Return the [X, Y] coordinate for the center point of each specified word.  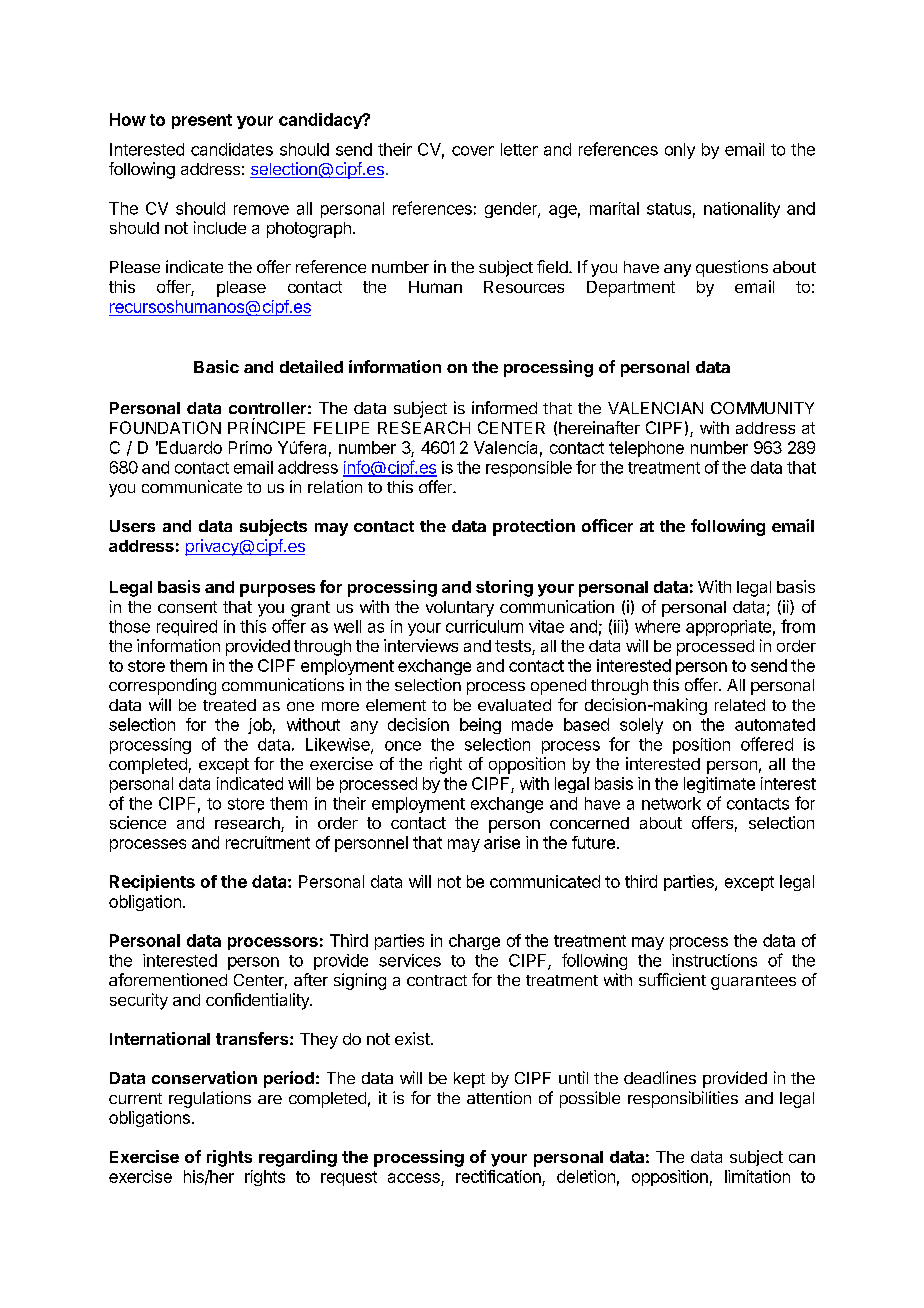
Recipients [152, 883]
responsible [529, 469]
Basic [216, 366]
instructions [714, 960]
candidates [232, 149]
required [187, 628]
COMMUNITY [762, 408]
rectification [498, 1176]
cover [473, 151]
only [680, 151]
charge [474, 942]
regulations [210, 1099]
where [657, 626]
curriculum [484, 626]
